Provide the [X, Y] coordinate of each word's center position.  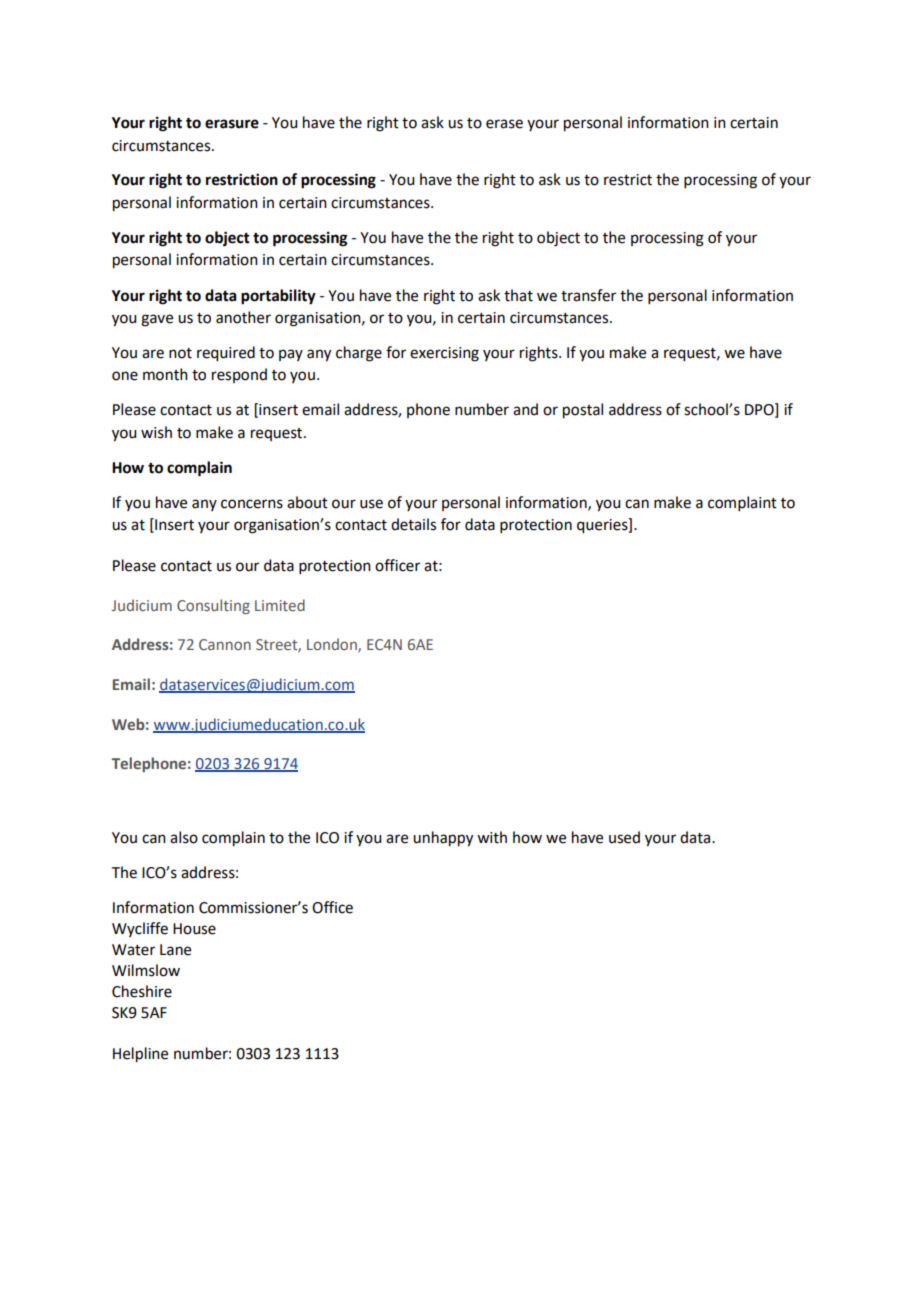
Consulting [213, 606]
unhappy [443, 839]
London [333, 645]
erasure [232, 124]
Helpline [140, 1055]
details [413, 524]
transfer [588, 295]
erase [504, 124]
